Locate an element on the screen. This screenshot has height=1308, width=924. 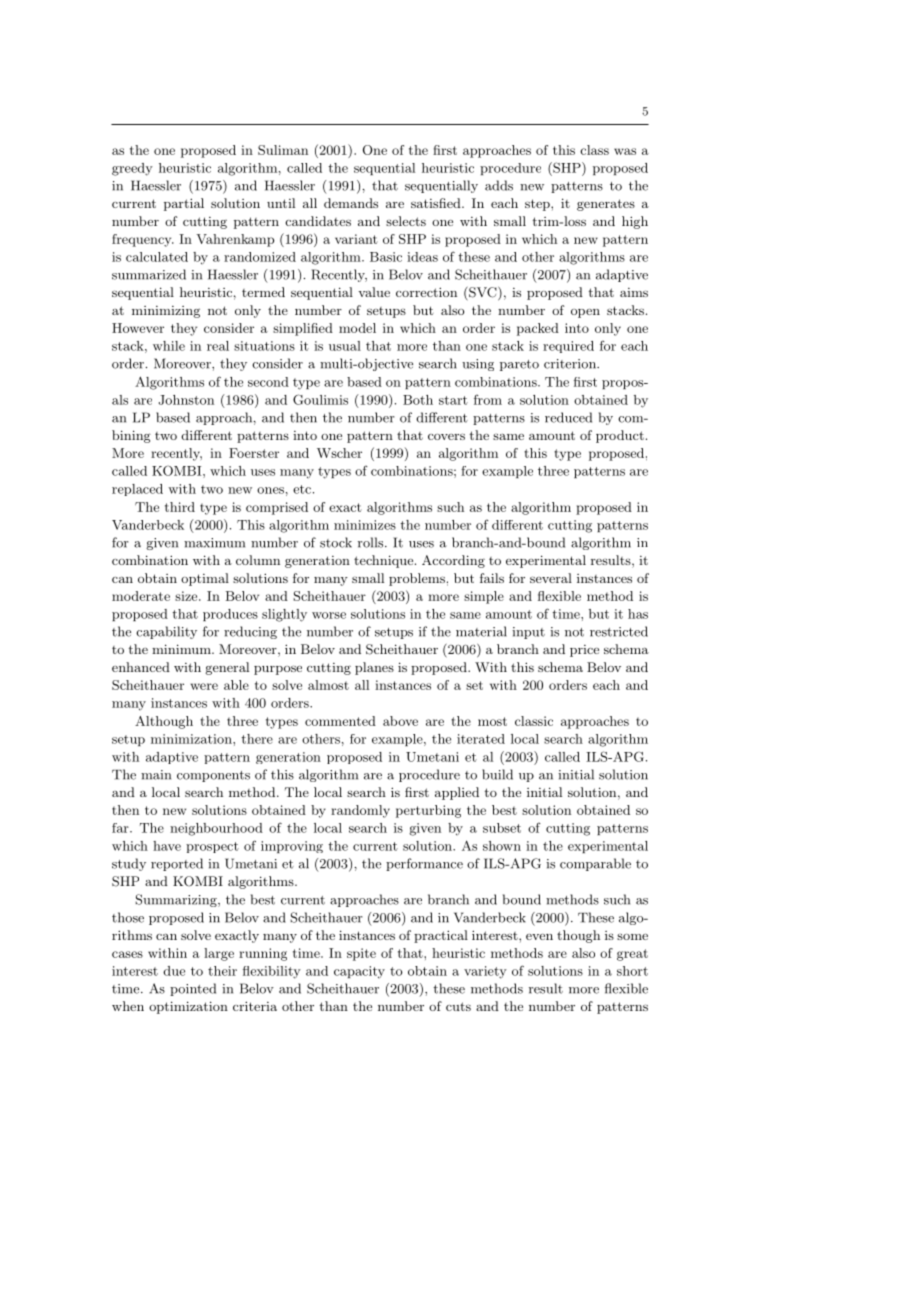
capacity is located at coordinates (359, 972).
